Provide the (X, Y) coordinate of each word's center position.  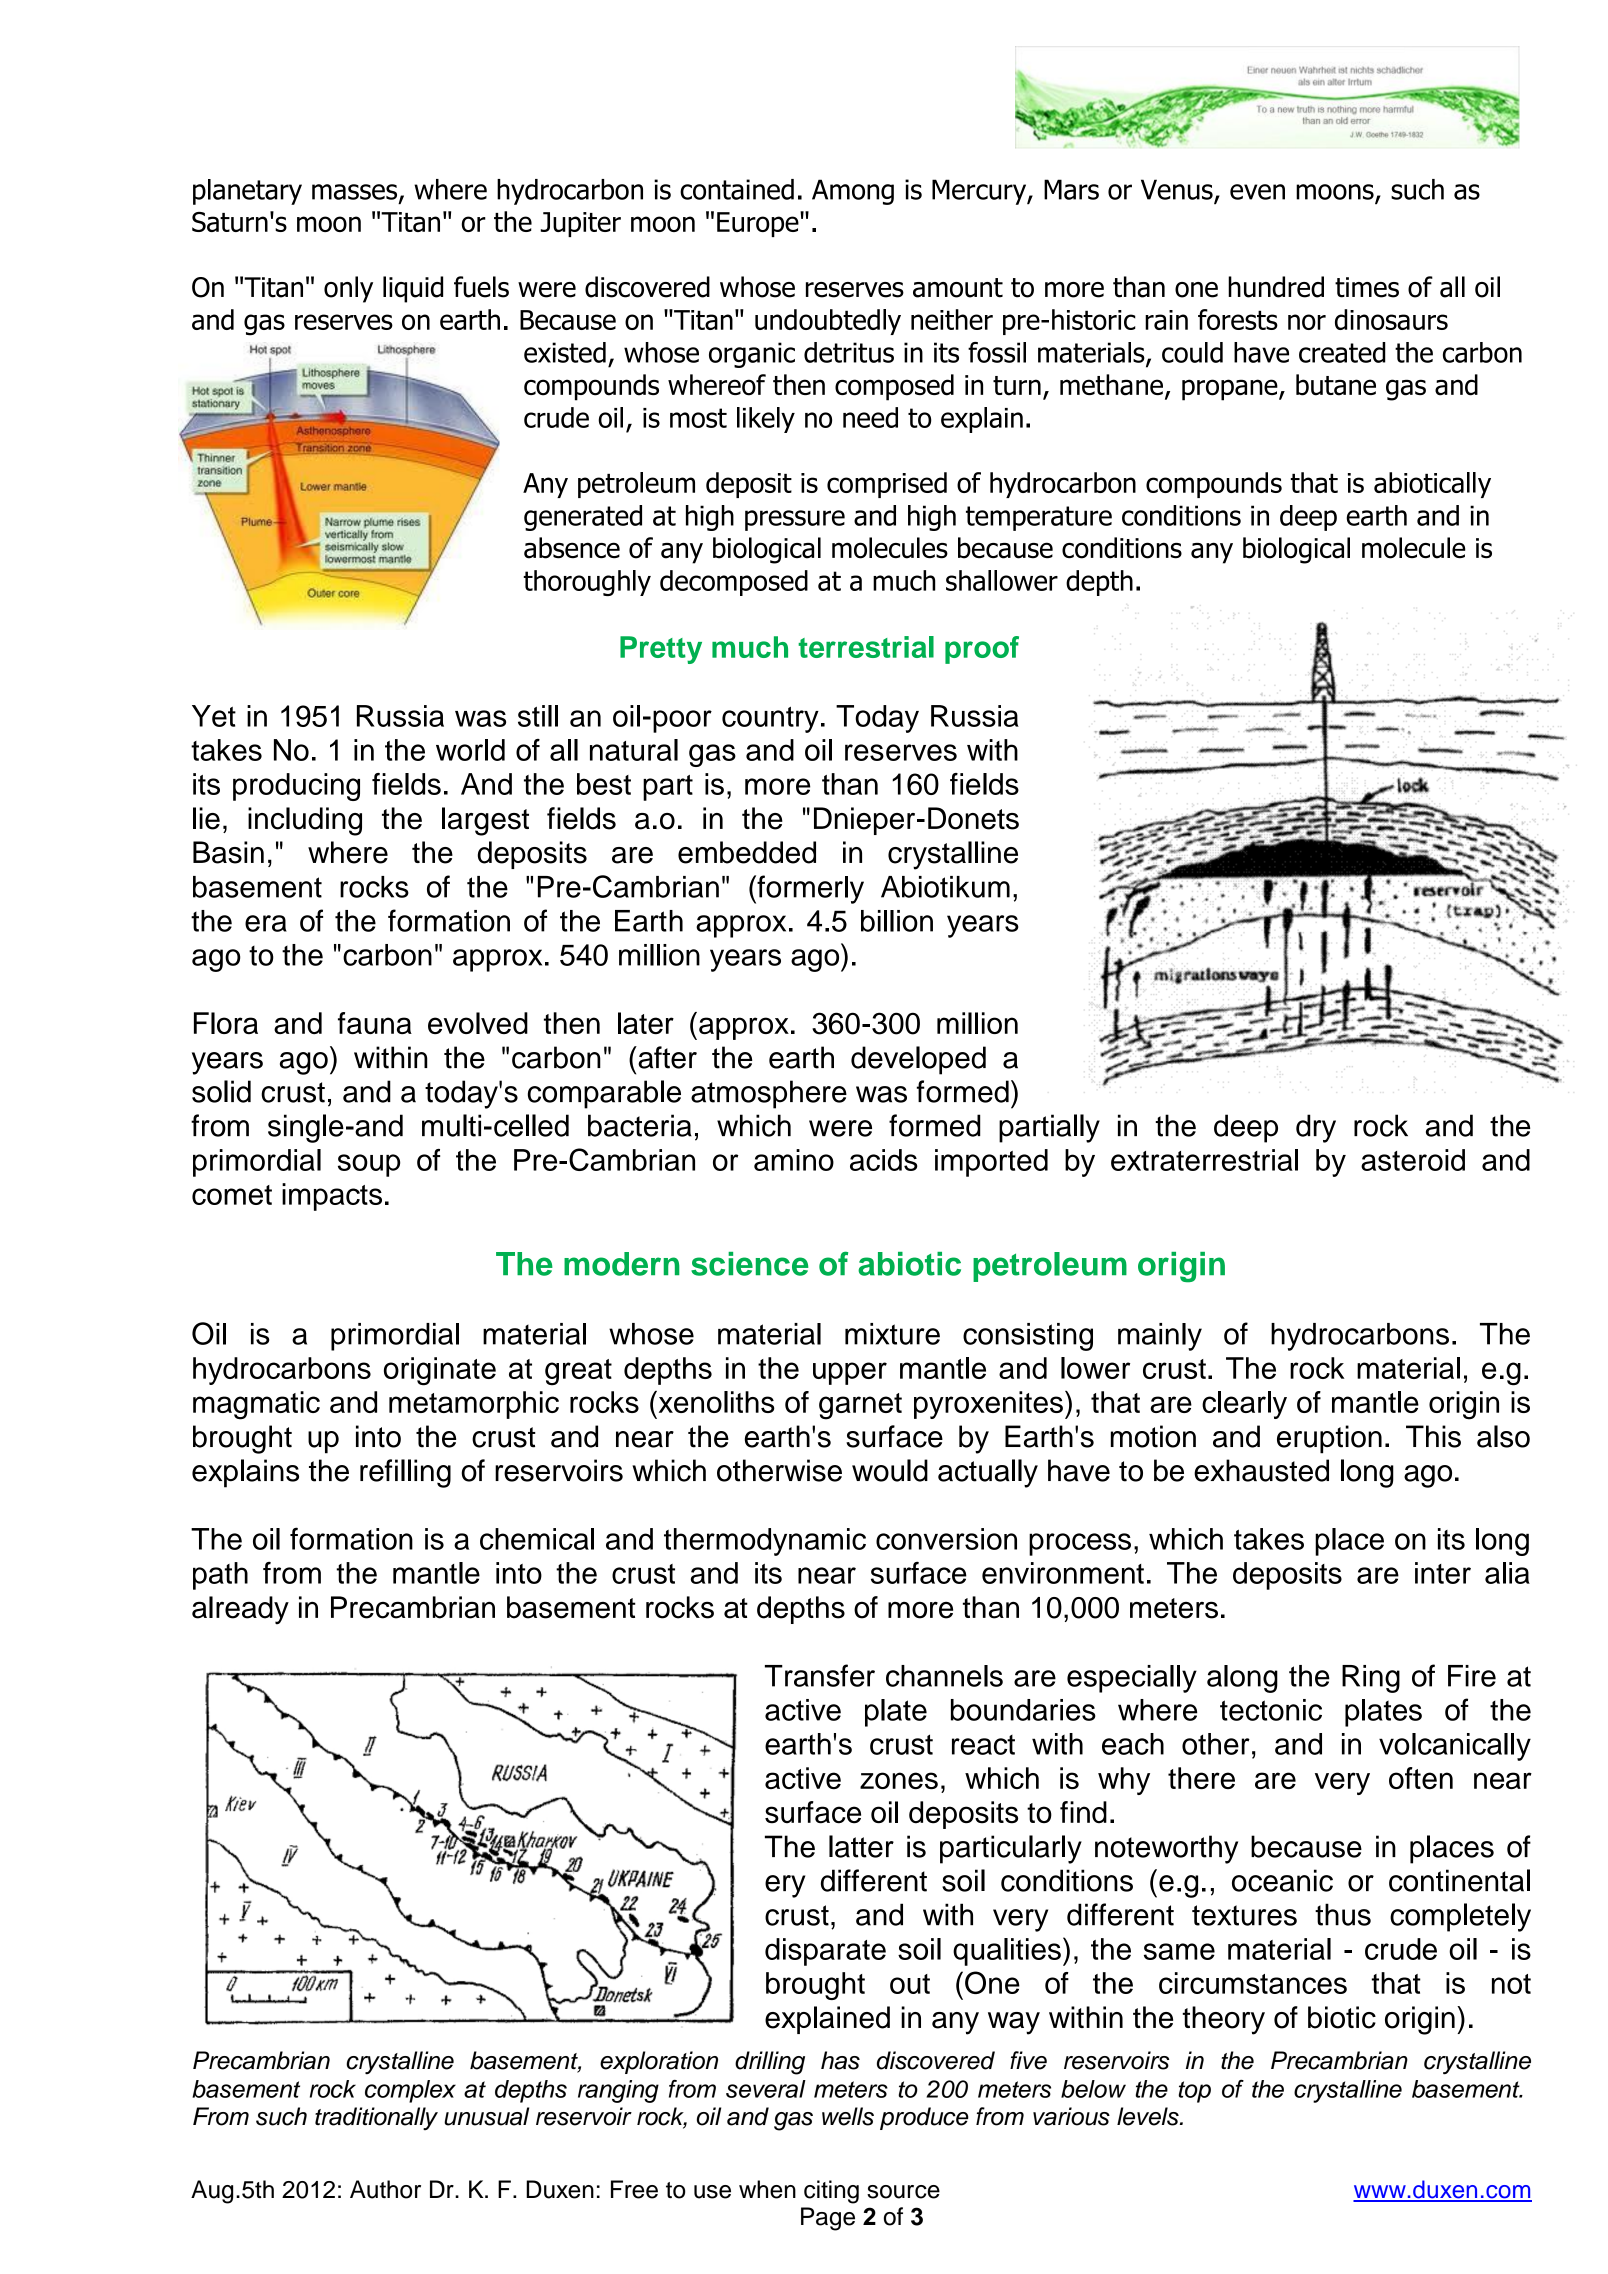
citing (831, 2192)
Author (385, 2189)
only (348, 289)
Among (853, 192)
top (1195, 2092)
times (1367, 287)
